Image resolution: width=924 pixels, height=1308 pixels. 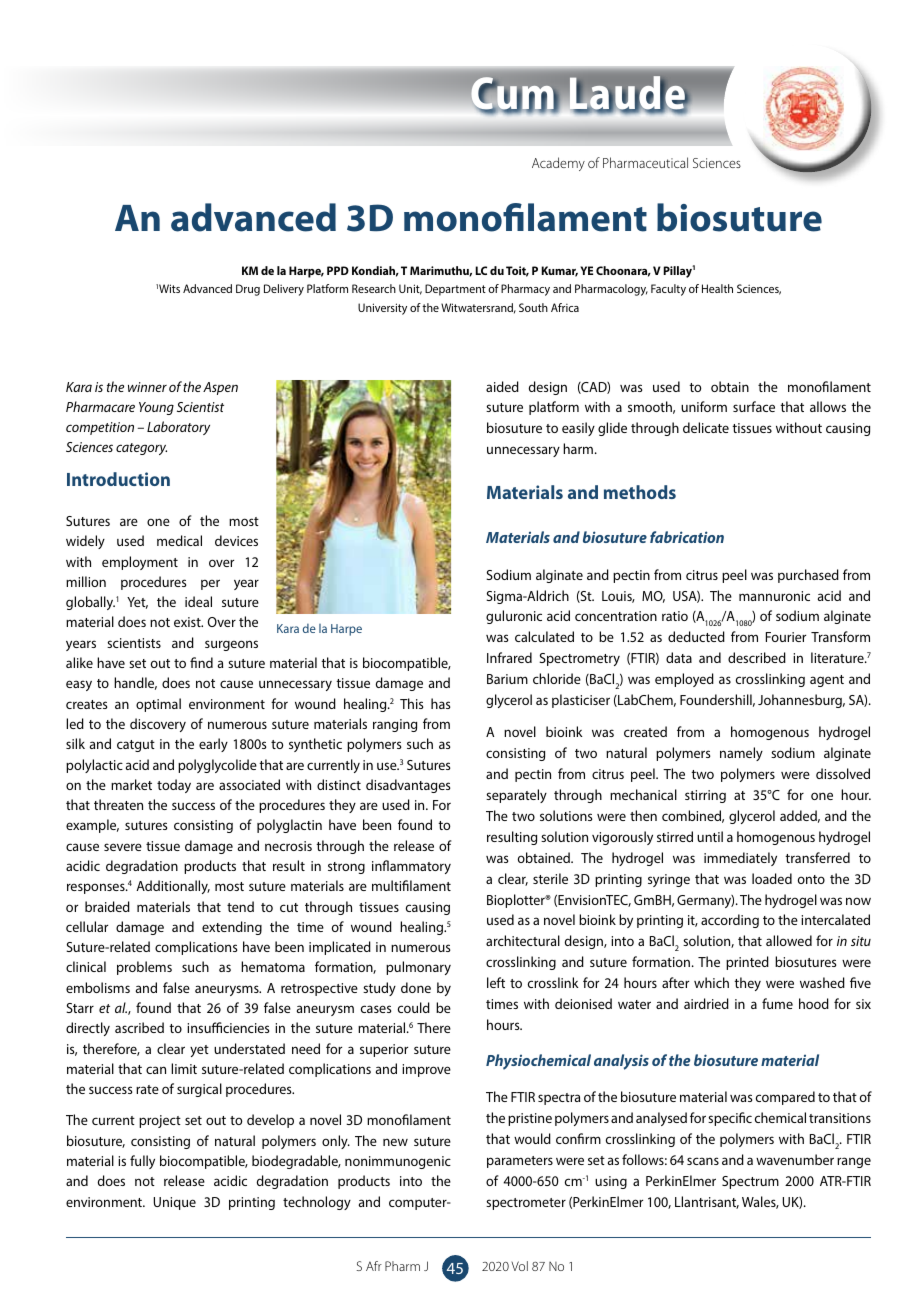 What do you see at coordinates (175, 1203) in the screenshot?
I see `Unique` at bounding box center [175, 1203].
